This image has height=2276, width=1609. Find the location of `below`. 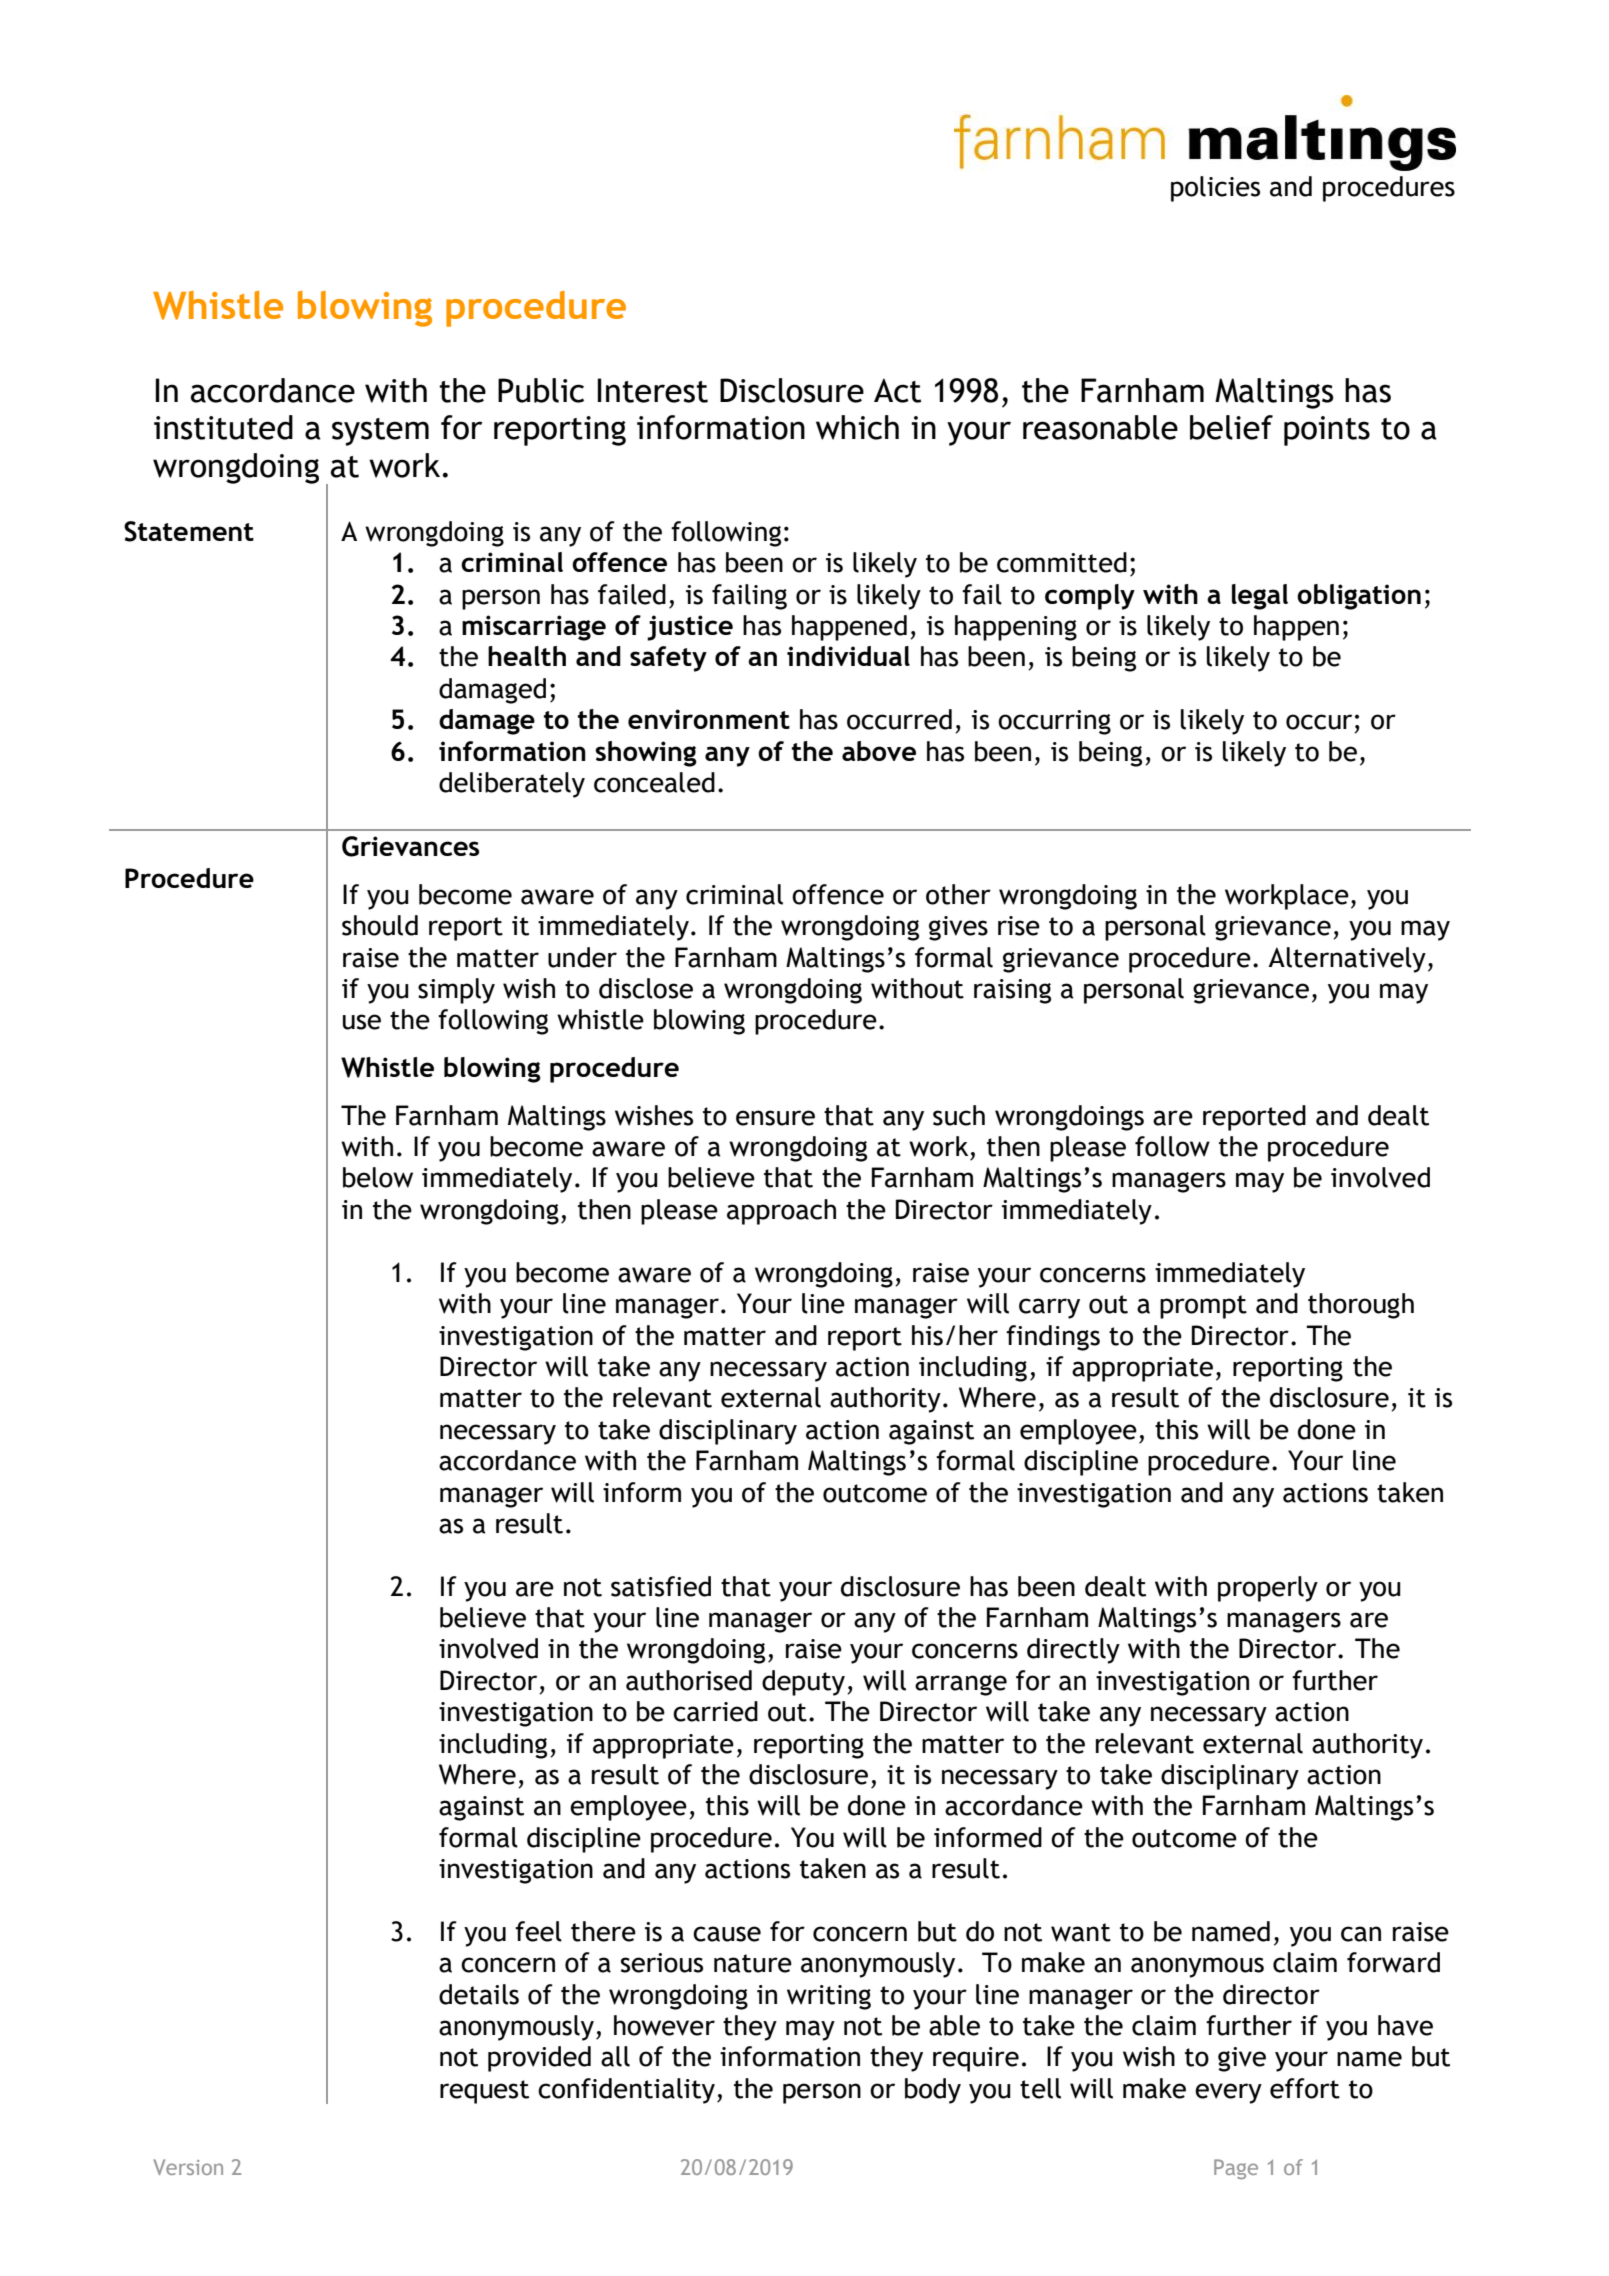

below is located at coordinates (378, 1177).
